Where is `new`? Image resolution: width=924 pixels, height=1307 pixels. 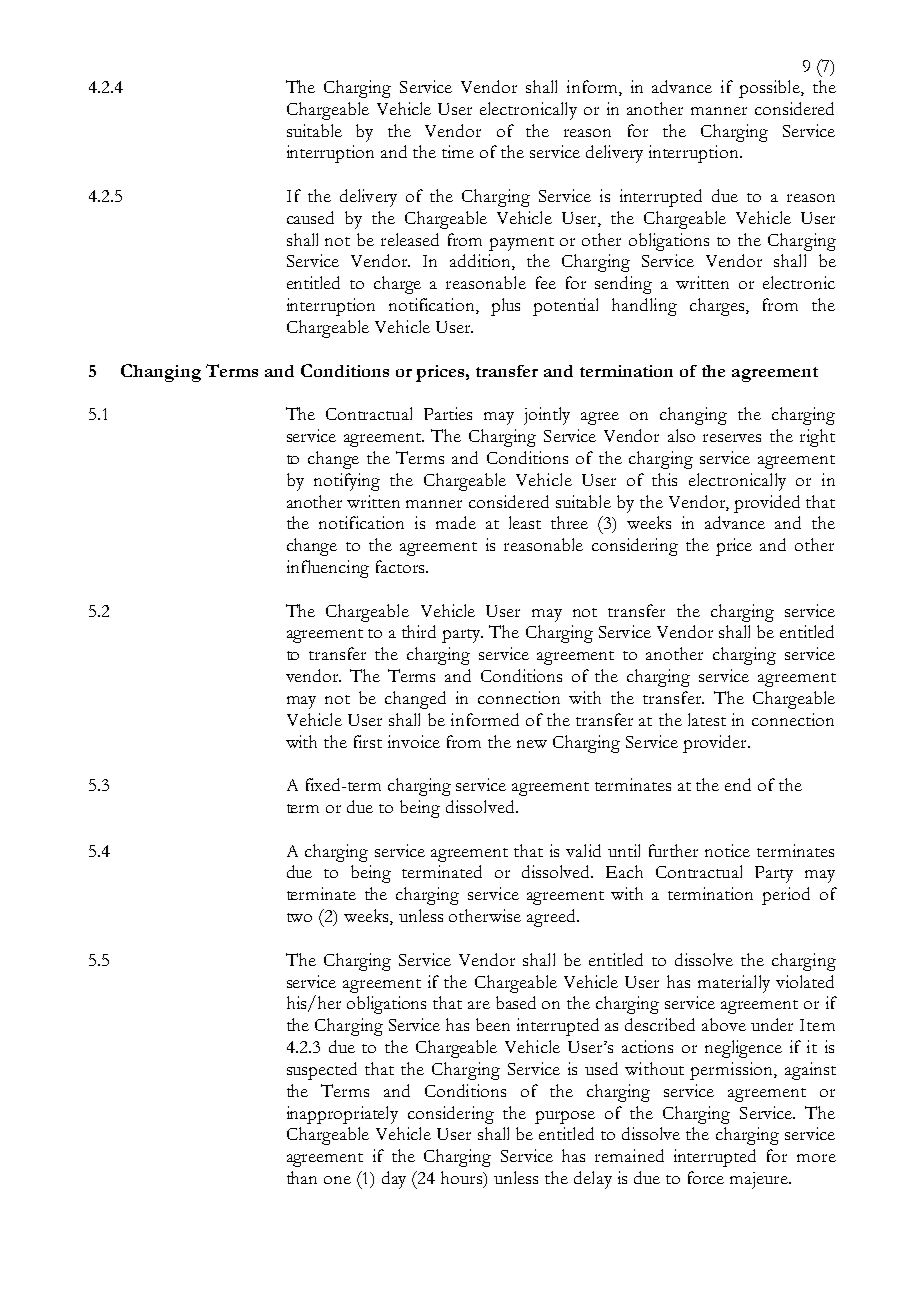 new is located at coordinates (532, 744).
